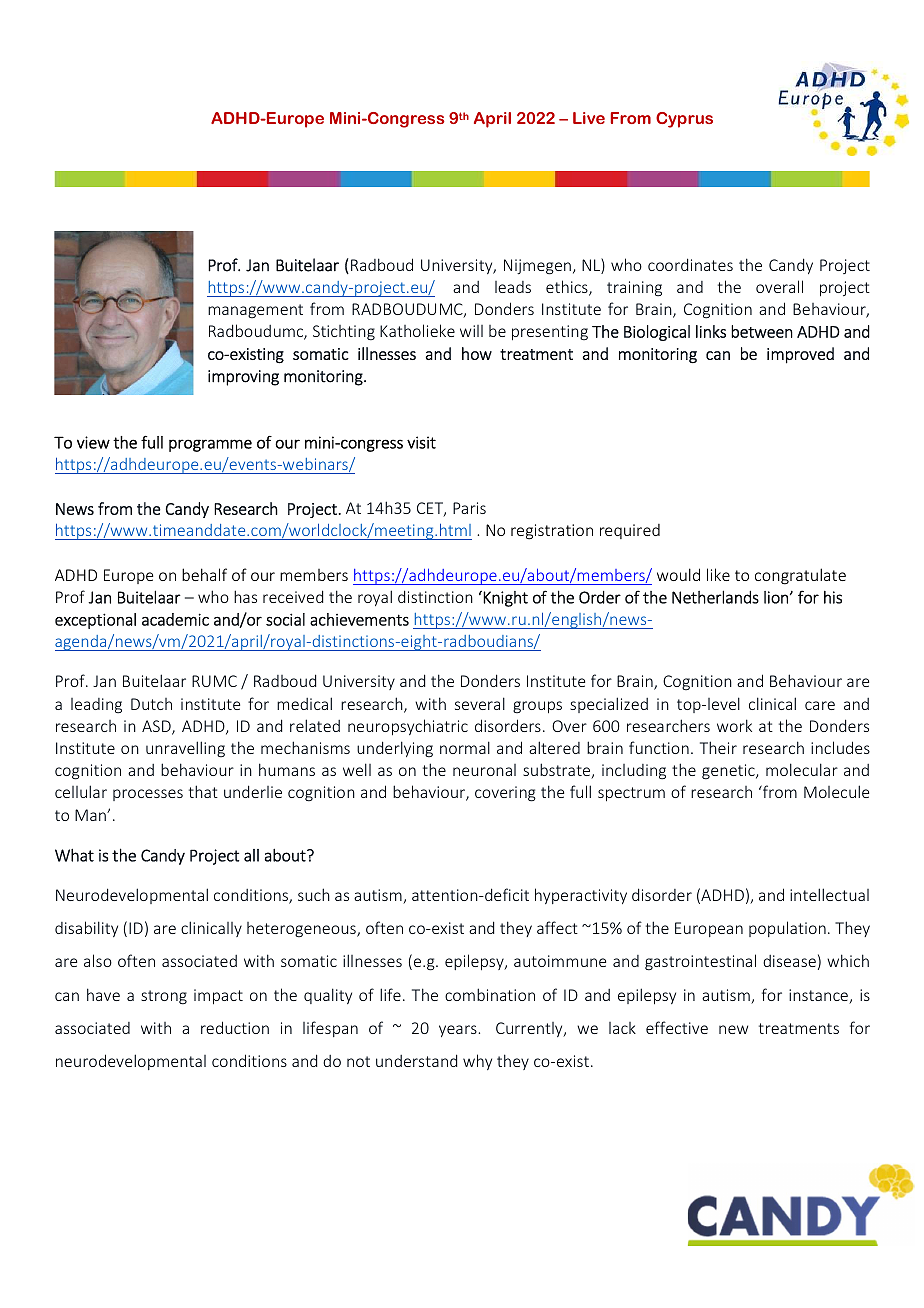 This screenshot has height=1308, width=924. I want to click on improving, so click(243, 378).
